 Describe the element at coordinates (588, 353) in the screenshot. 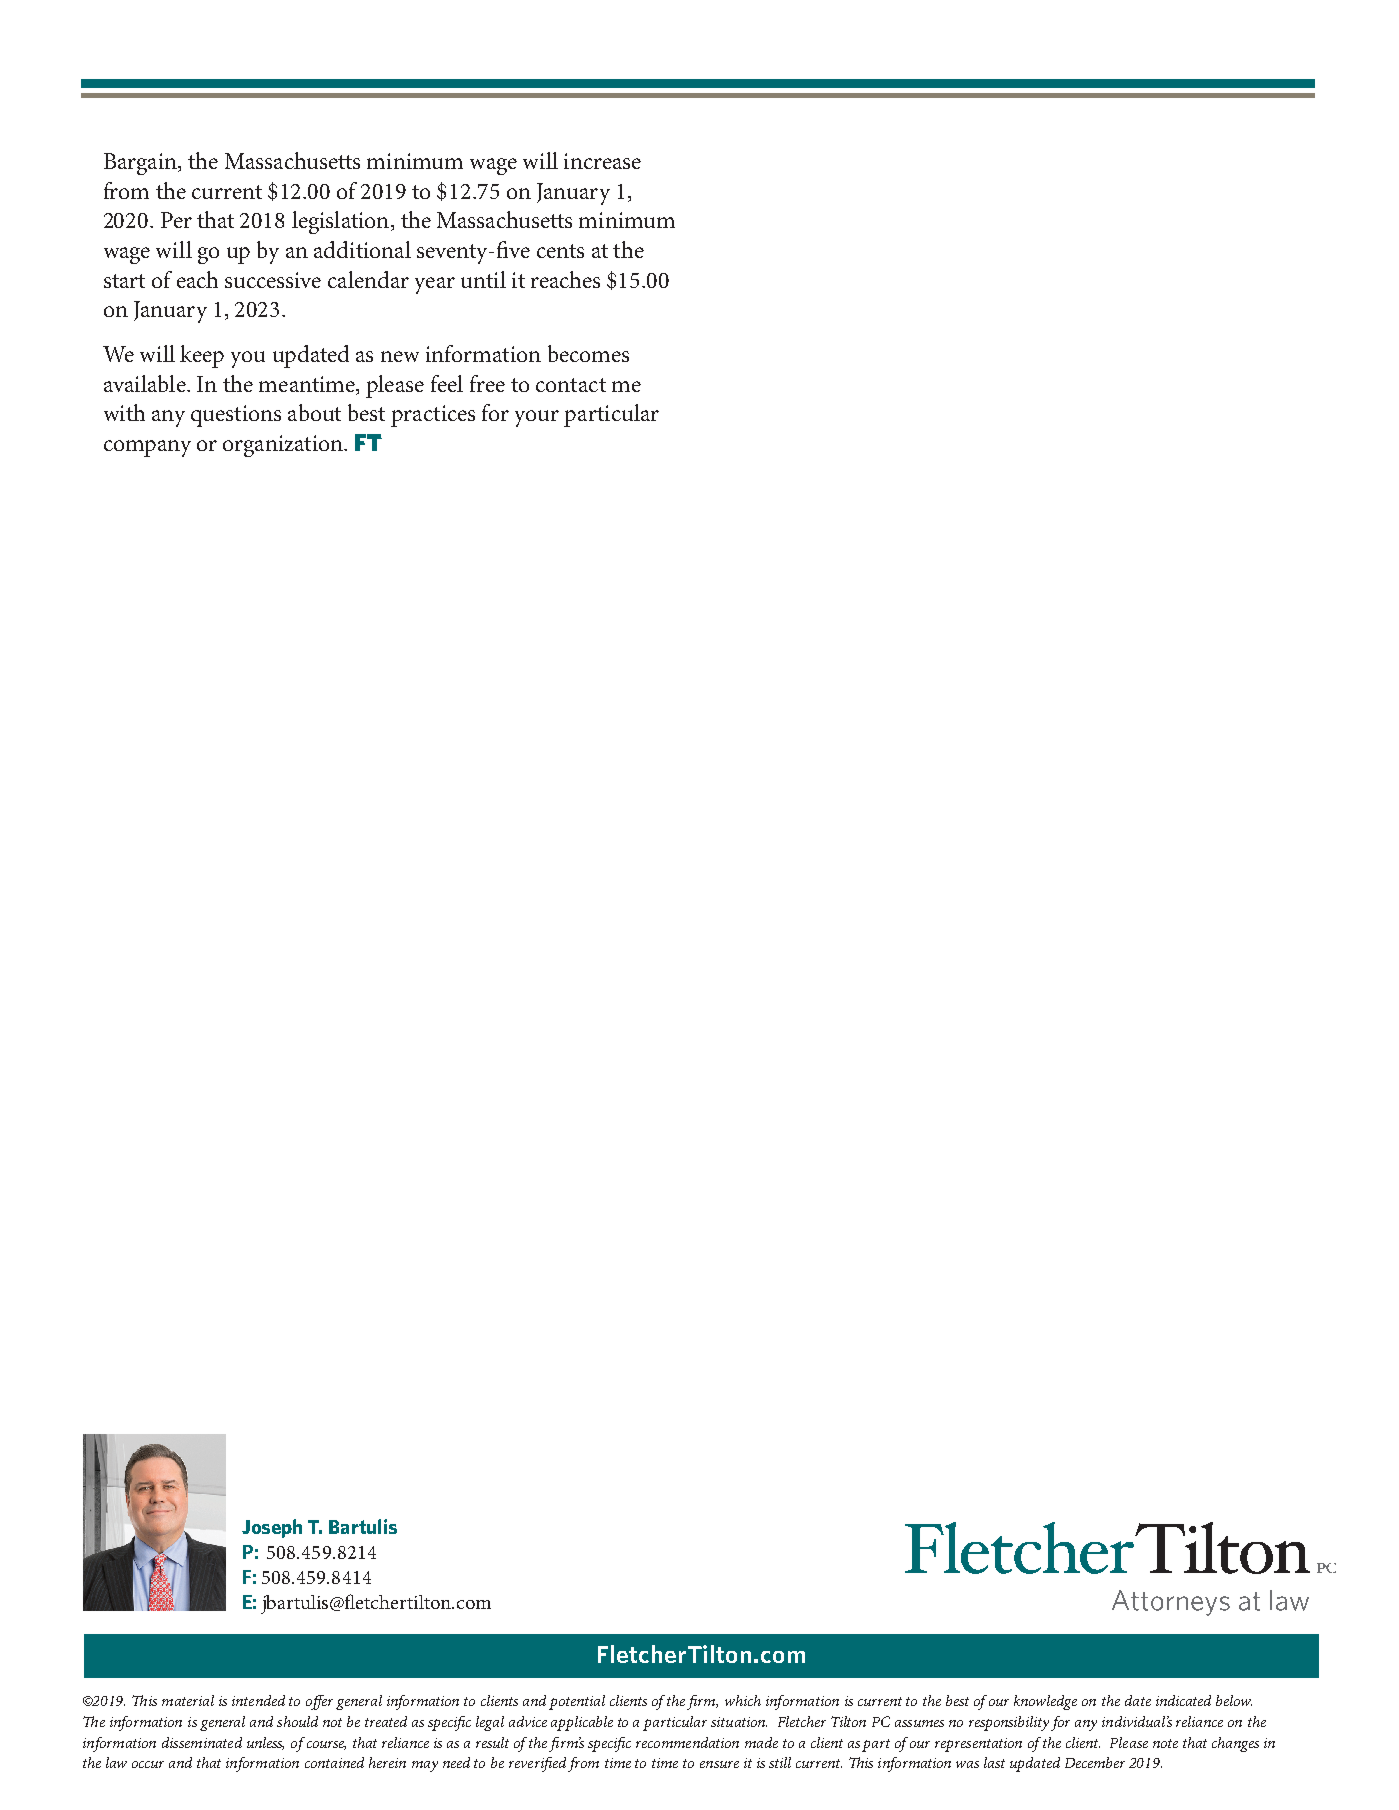

I see `becomes` at that location.
